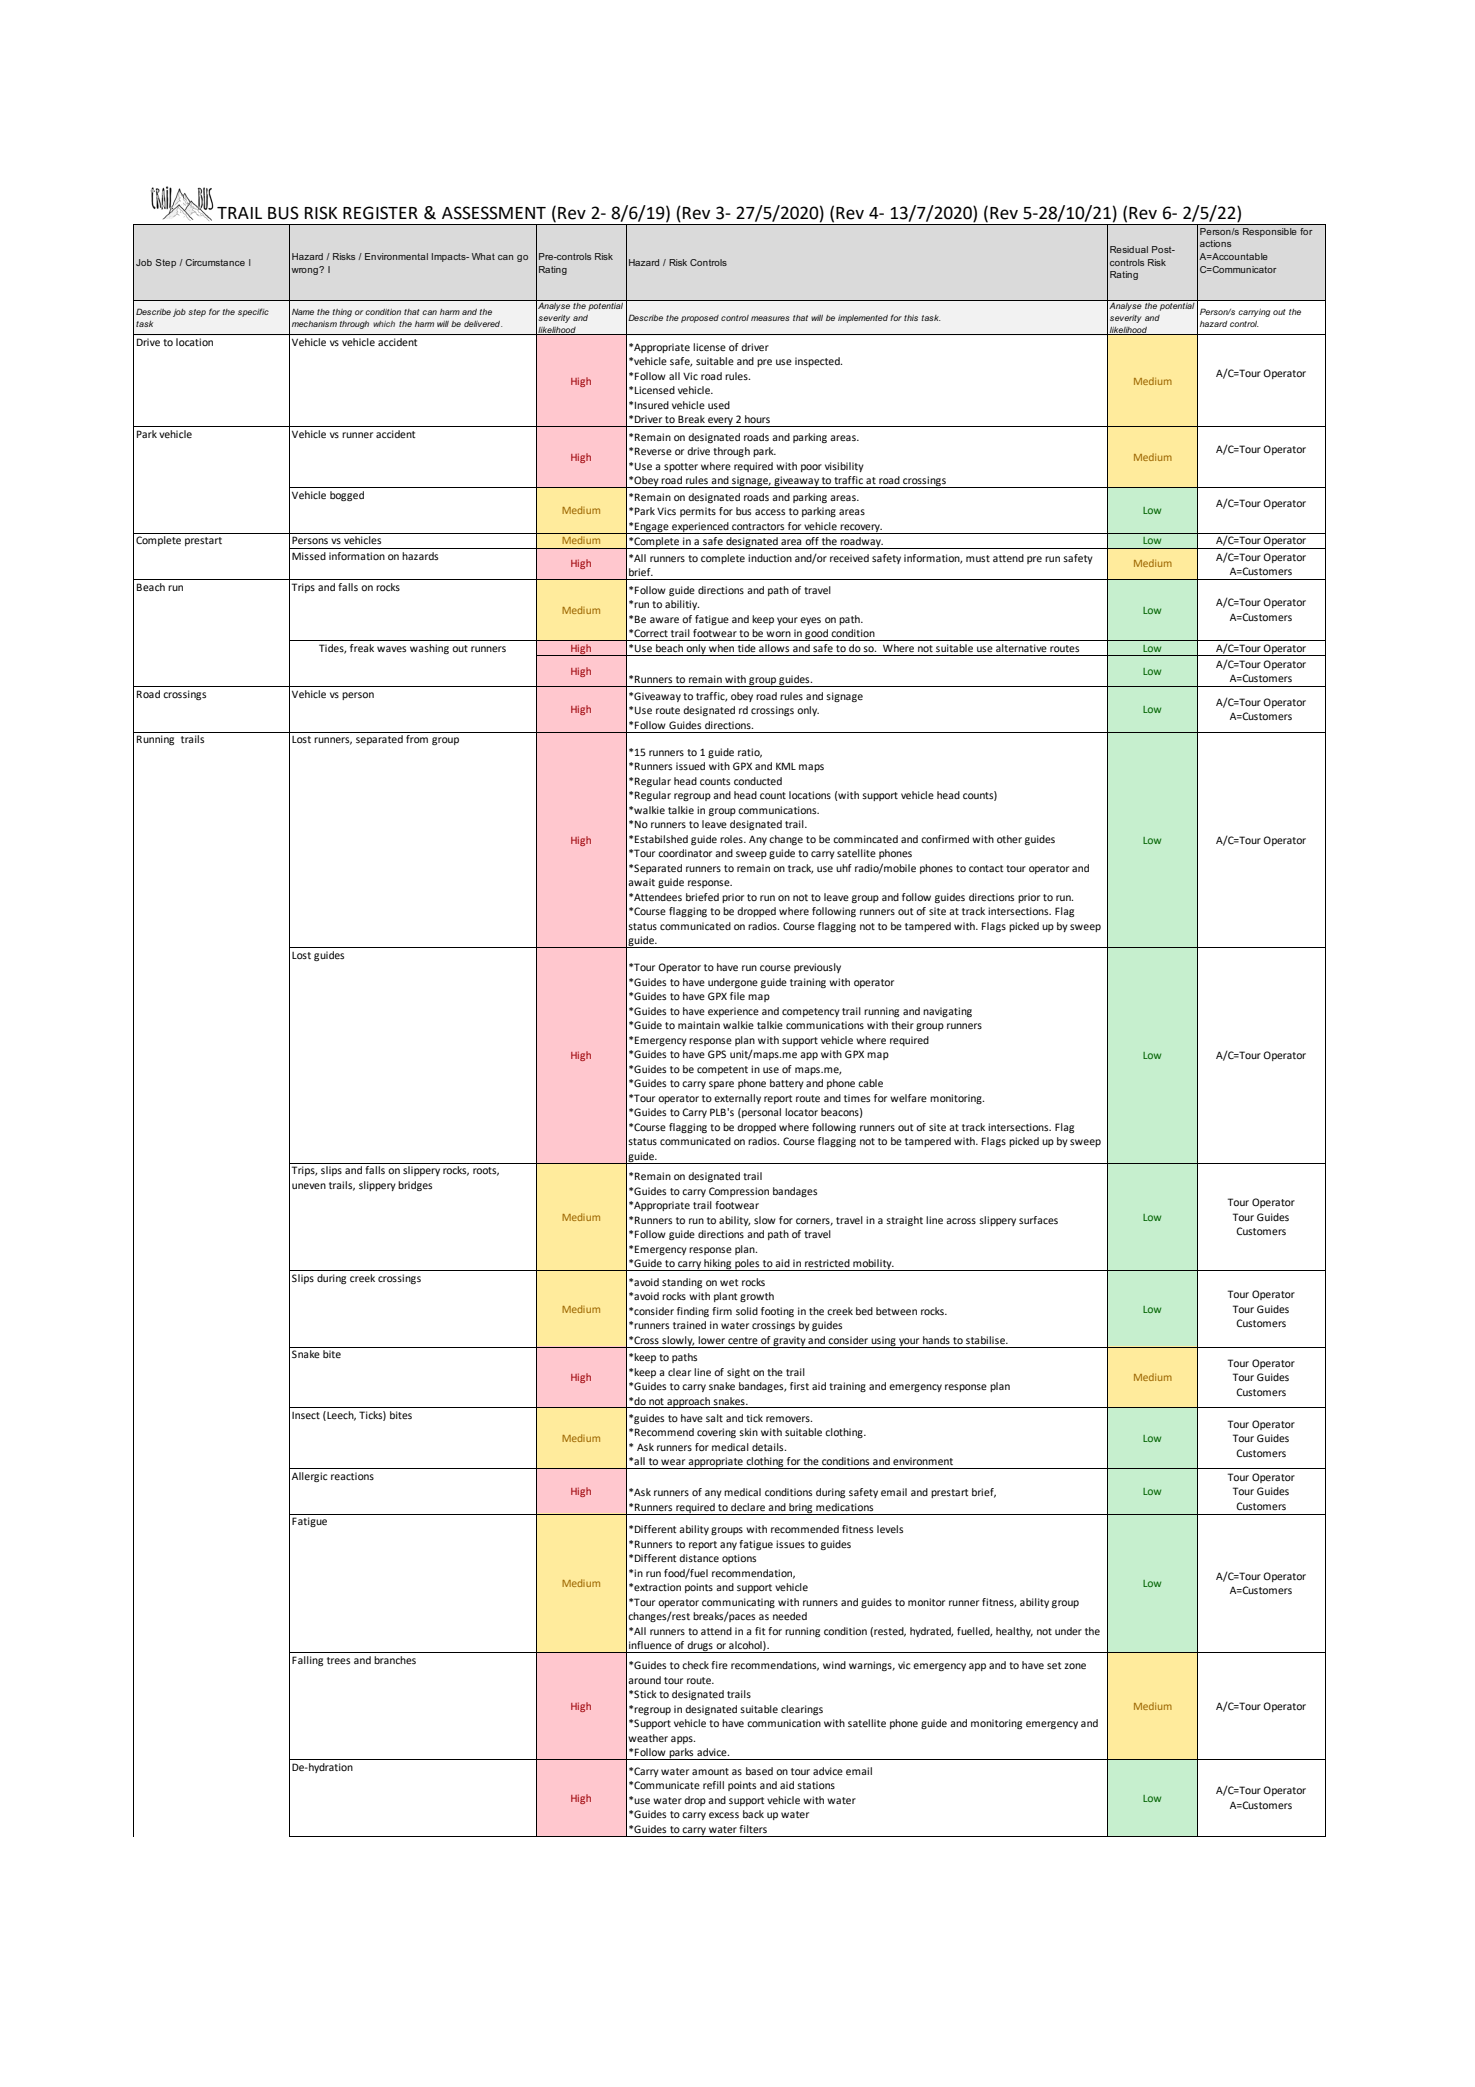 The height and width of the screenshot is (2087, 1475). I want to click on other, so click(1009, 839).
